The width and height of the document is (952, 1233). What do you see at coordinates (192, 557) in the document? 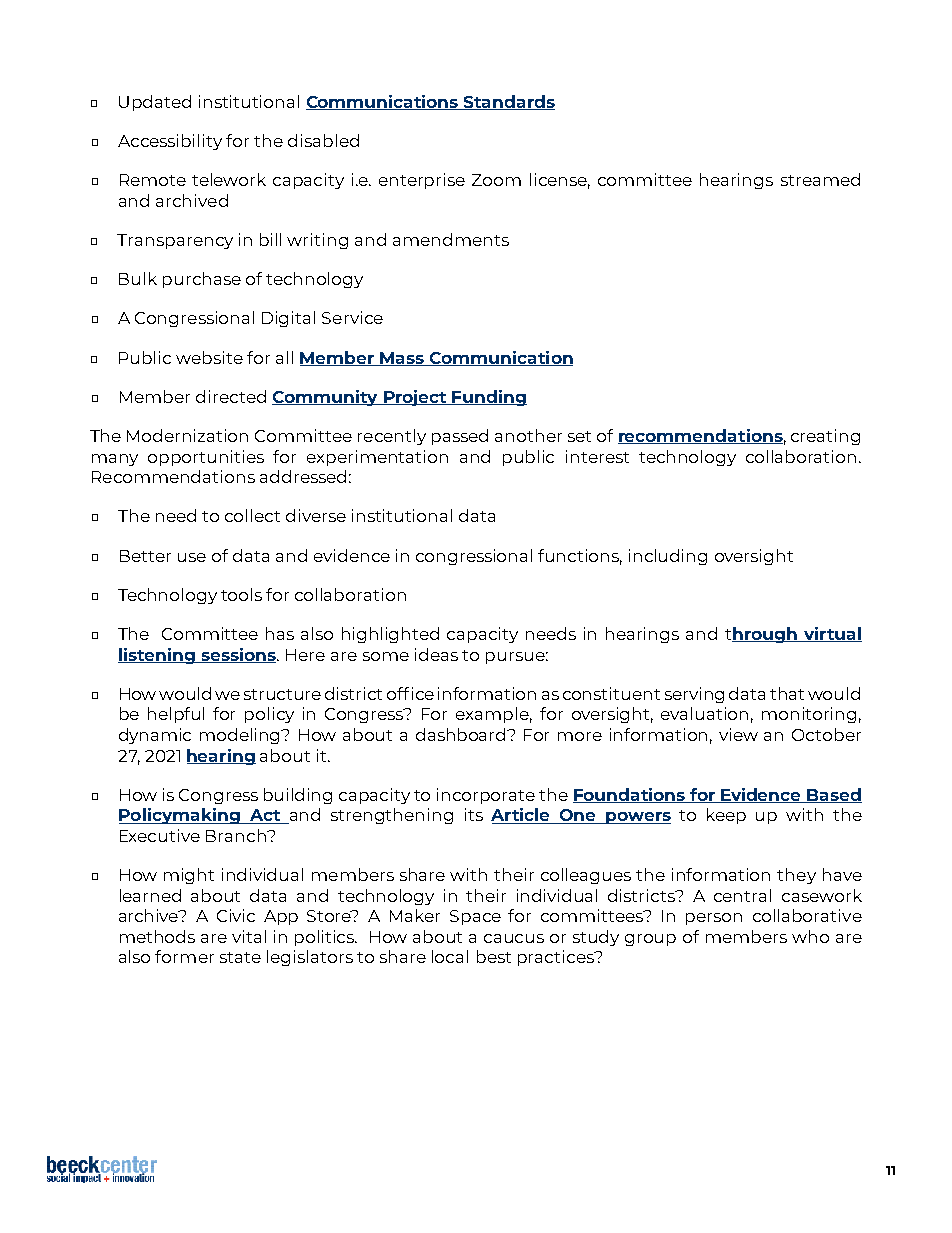
I see `use` at bounding box center [192, 557].
